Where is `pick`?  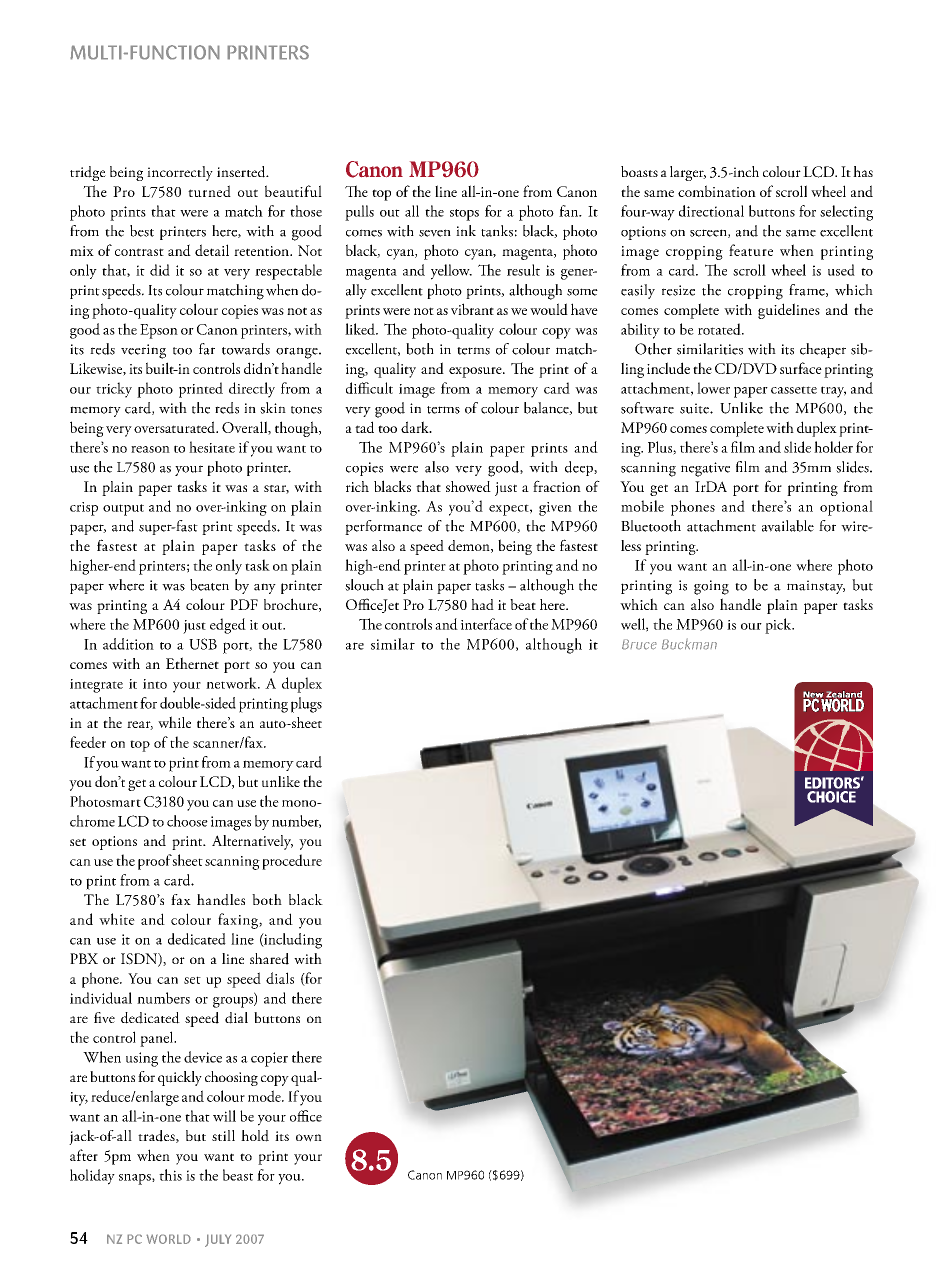 pick is located at coordinates (779, 626).
